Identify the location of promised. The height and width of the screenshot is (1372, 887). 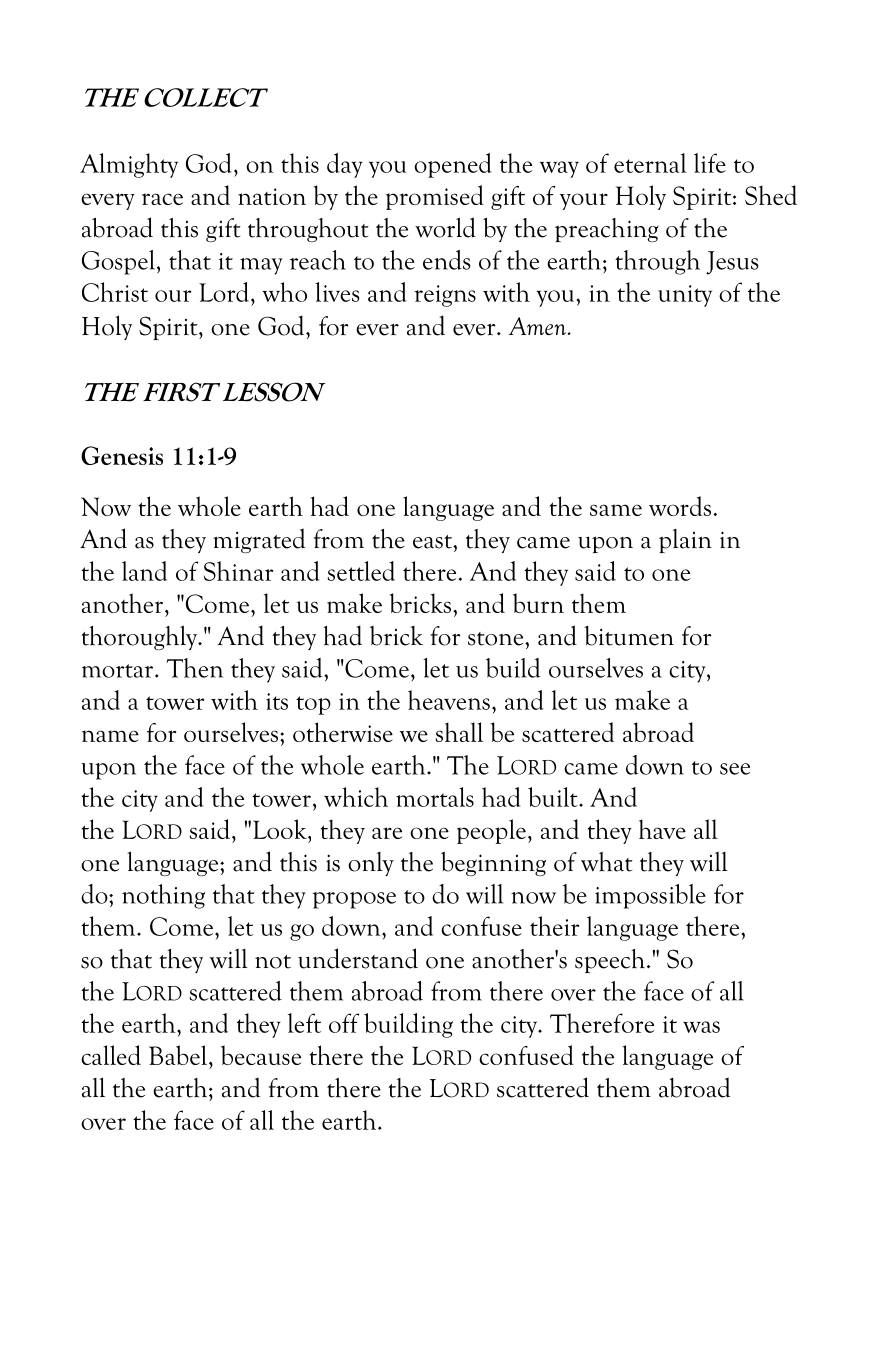
(435, 197).
